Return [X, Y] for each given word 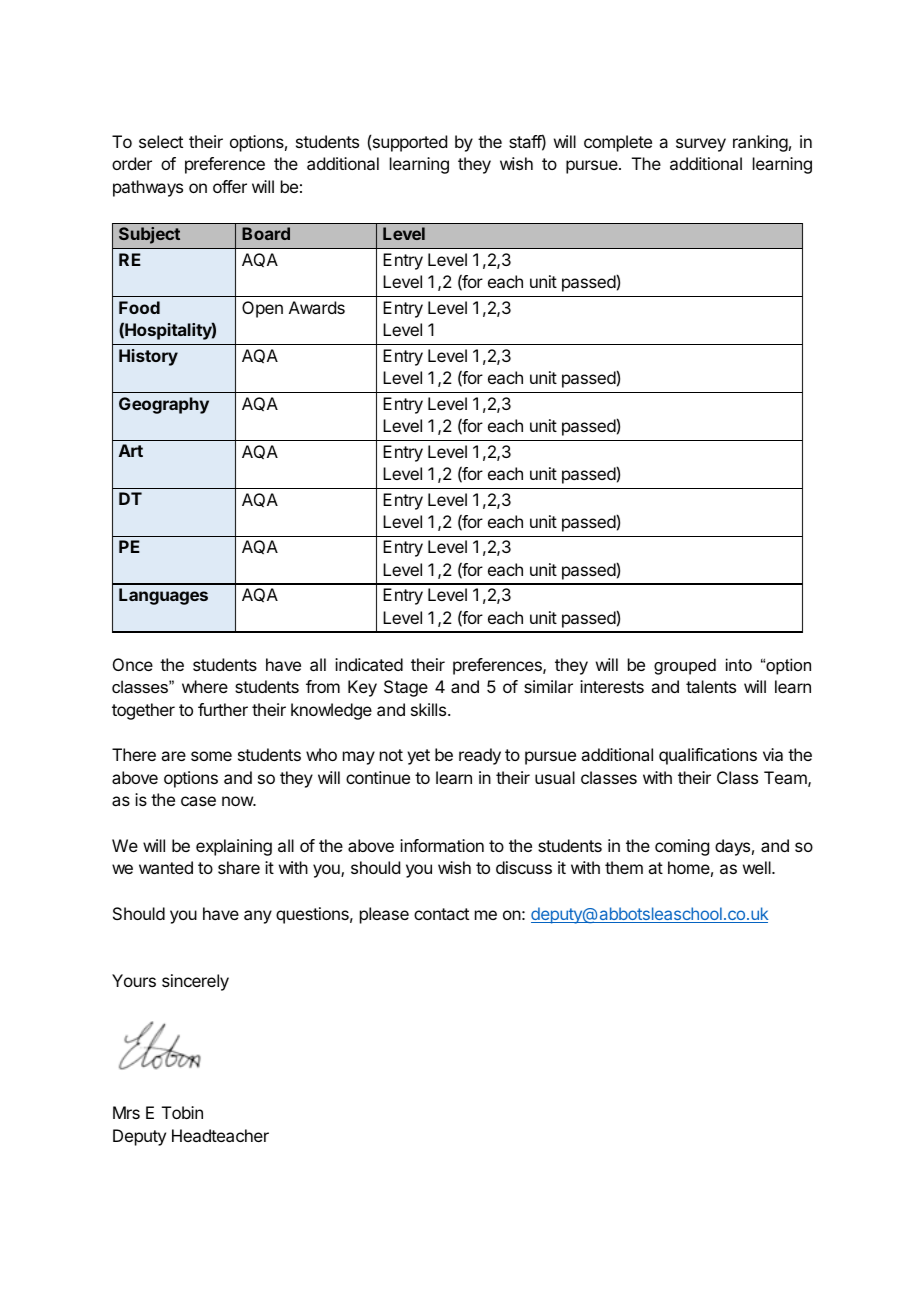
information [442, 845]
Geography [164, 405]
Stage [406, 688]
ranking [760, 143]
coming [682, 847]
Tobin [182, 1112]
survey [701, 145]
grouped [685, 666]
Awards [317, 307]
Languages [163, 596]
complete [618, 143]
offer [230, 186]
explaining [234, 847]
